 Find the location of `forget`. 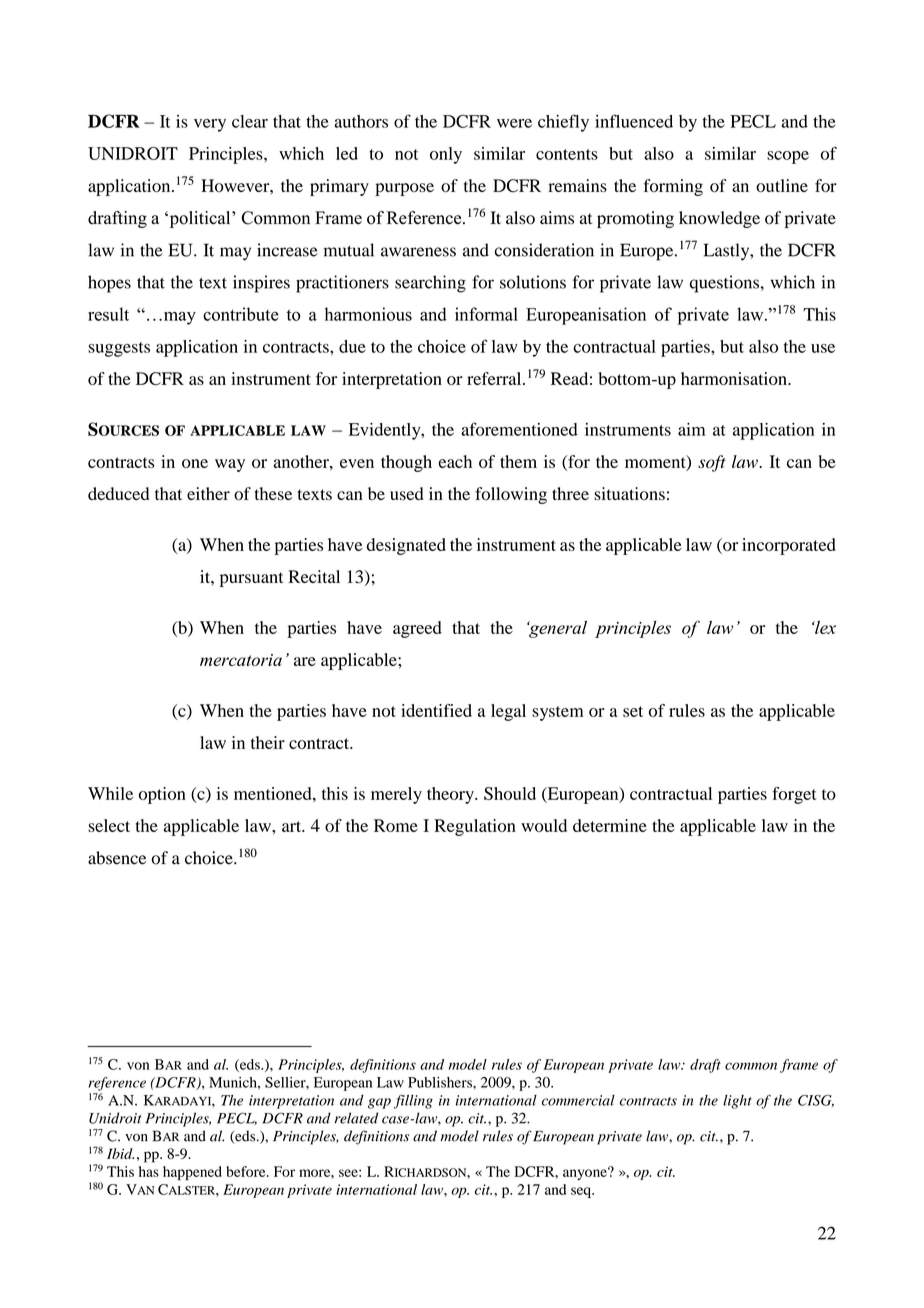

forget is located at coordinates (794, 795).
